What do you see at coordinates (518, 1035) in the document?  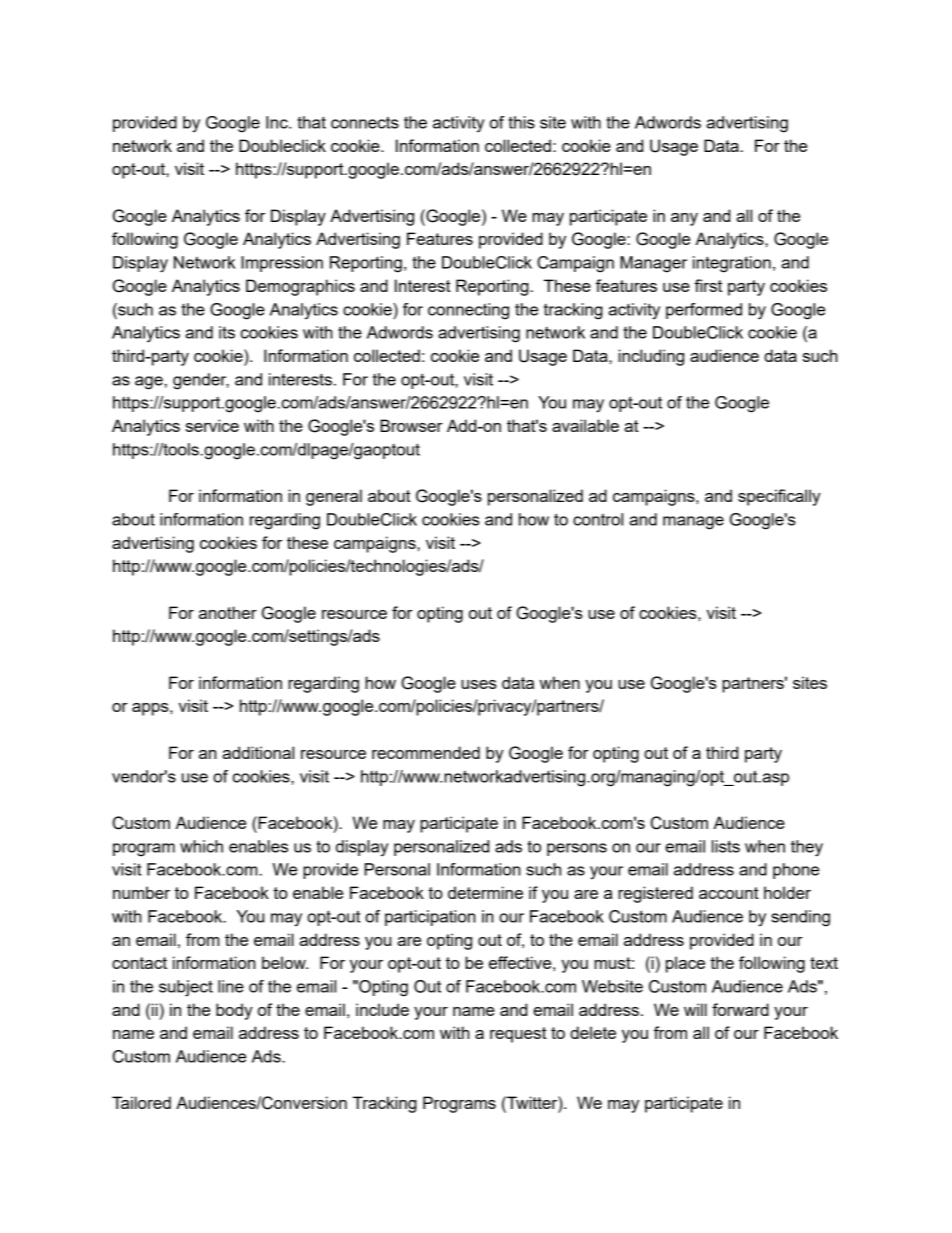 I see `request` at bounding box center [518, 1035].
